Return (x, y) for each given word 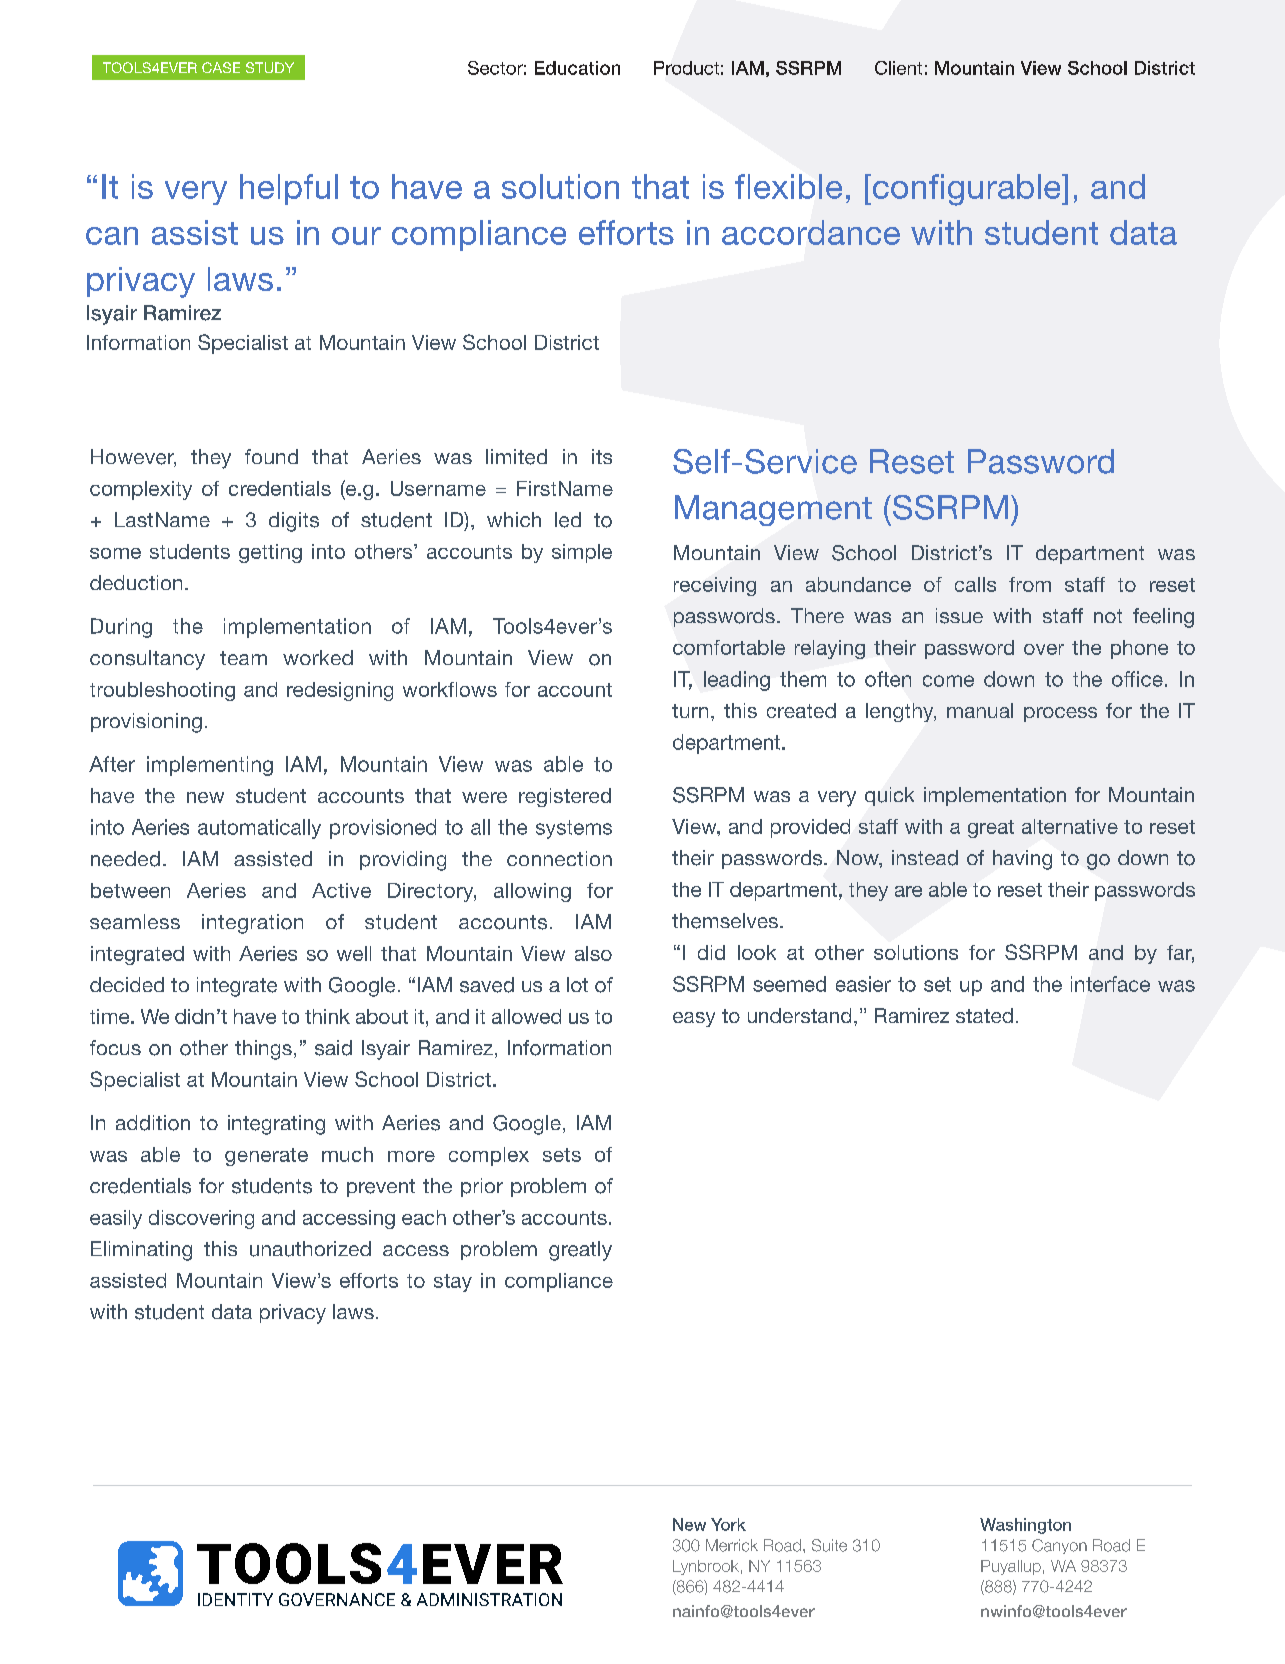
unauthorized (310, 1249)
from (1030, 584)
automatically (259, 829)
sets (562, 1155)
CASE (221, 67)
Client (898, 68)
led (568, 520)
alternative (1070, 826)
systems (574, 829)
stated (984, 1015)
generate (266, 1157)
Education (577, 68)
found (271, 456)
